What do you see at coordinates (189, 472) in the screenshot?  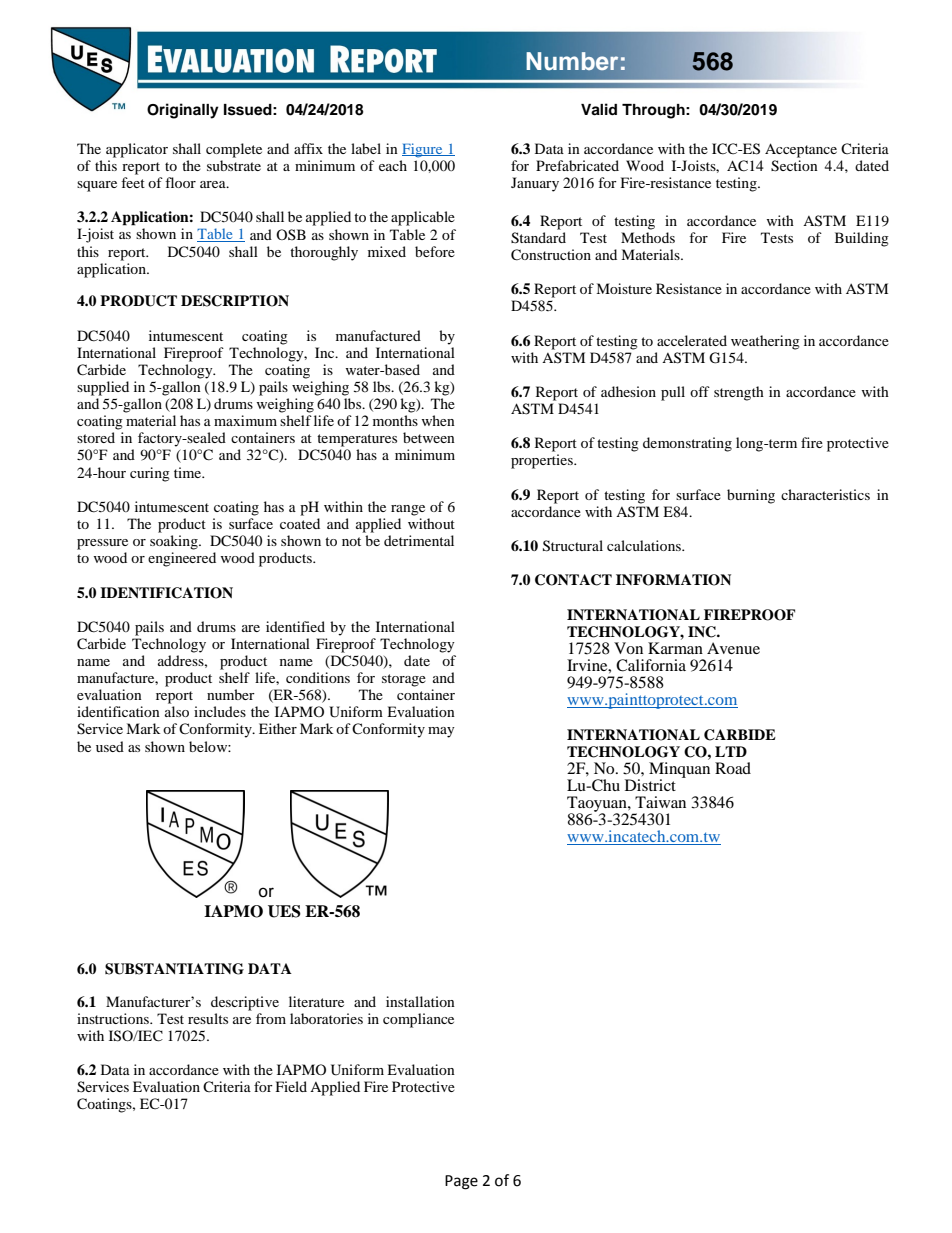 I see `time` at bounding box center [189, 472].
